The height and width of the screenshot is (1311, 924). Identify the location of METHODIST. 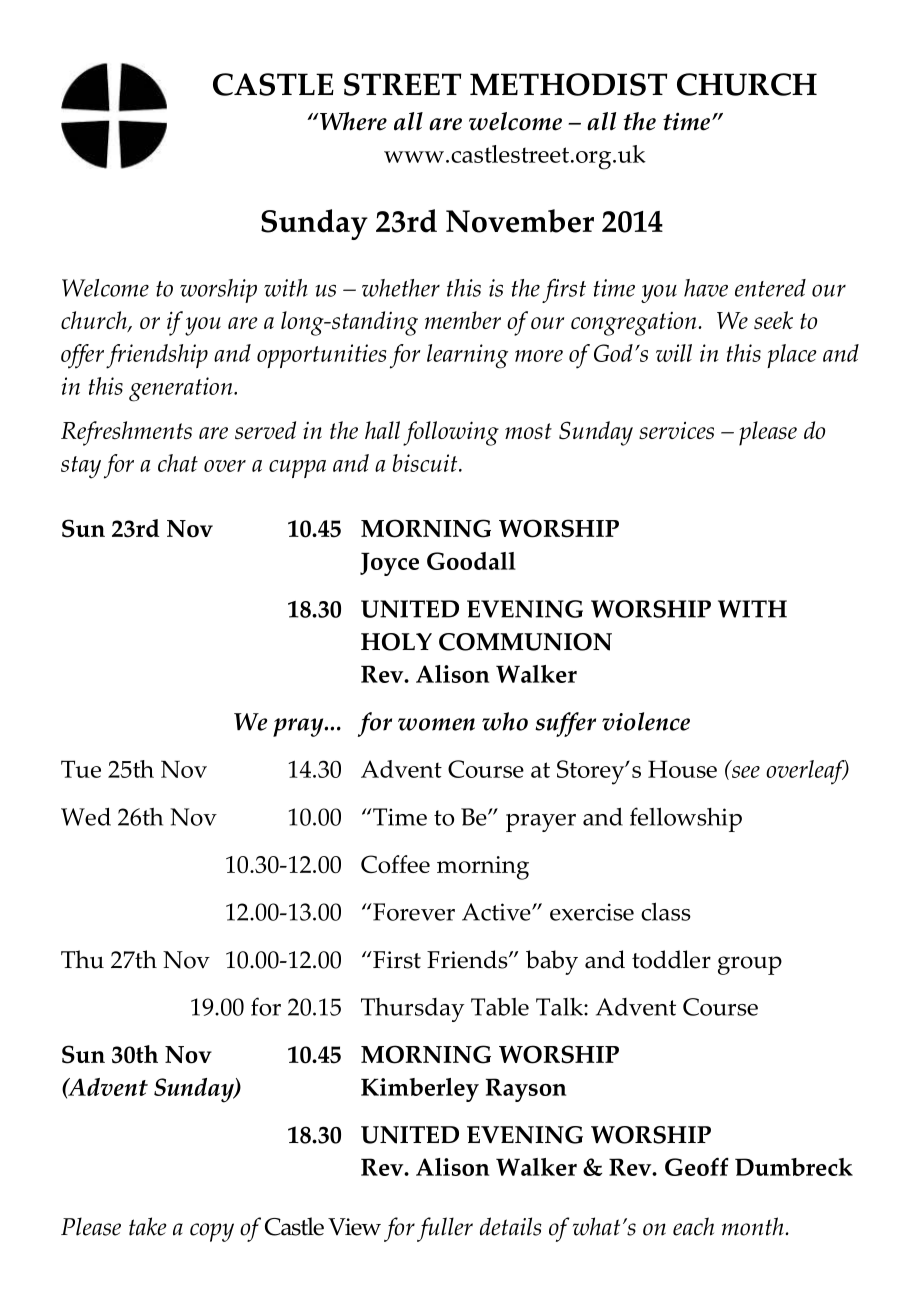
(568, 84).
